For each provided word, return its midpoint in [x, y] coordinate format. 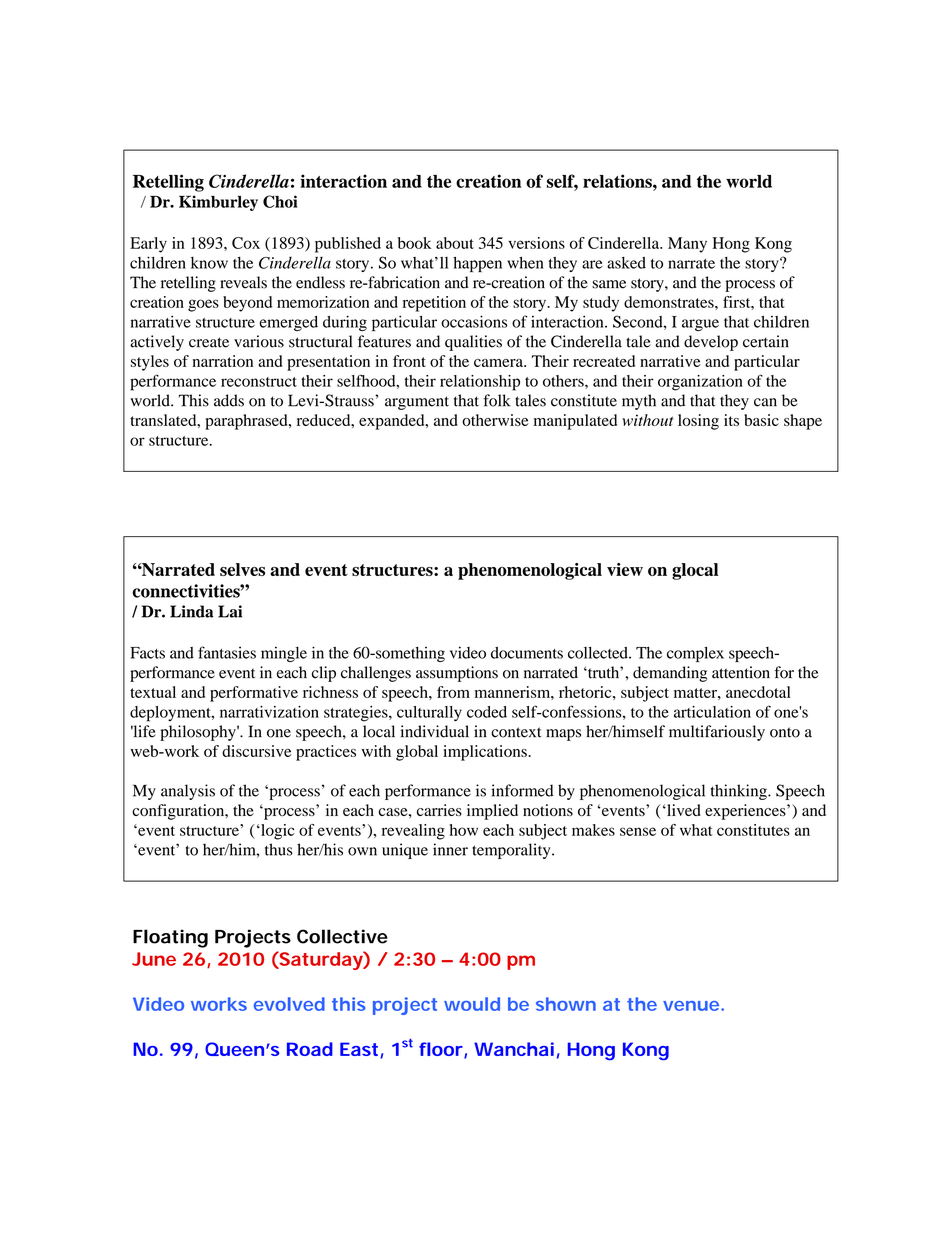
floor [441, 1049]
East [359, 1049]
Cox [246, 243]
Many [687, 245]
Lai [230, 611]
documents [527, 653]
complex [695, 654]
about [455, 243]
